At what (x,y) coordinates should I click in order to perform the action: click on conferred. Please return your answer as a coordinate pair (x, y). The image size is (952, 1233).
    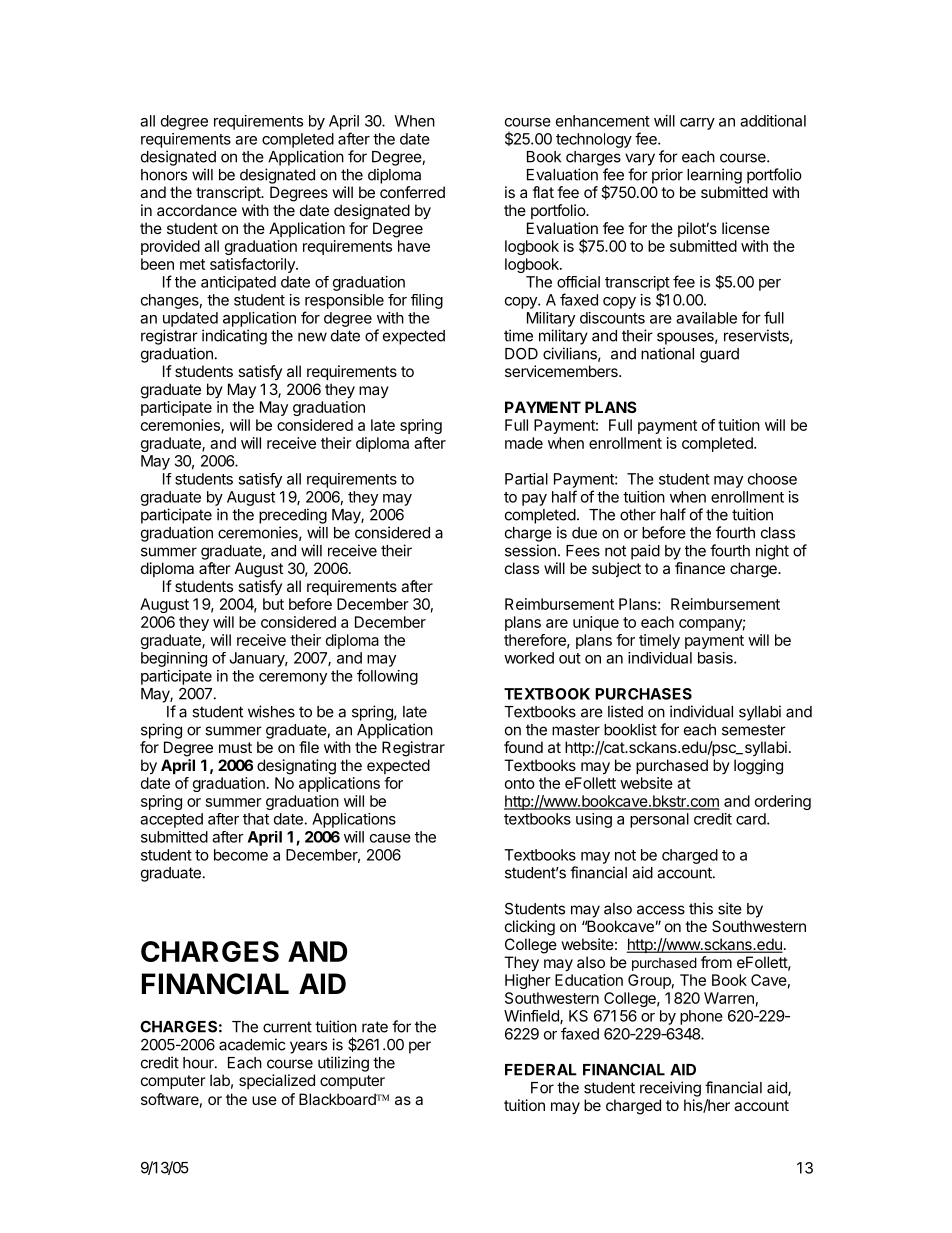
    Looking at the image, I should click on (412, 192).
